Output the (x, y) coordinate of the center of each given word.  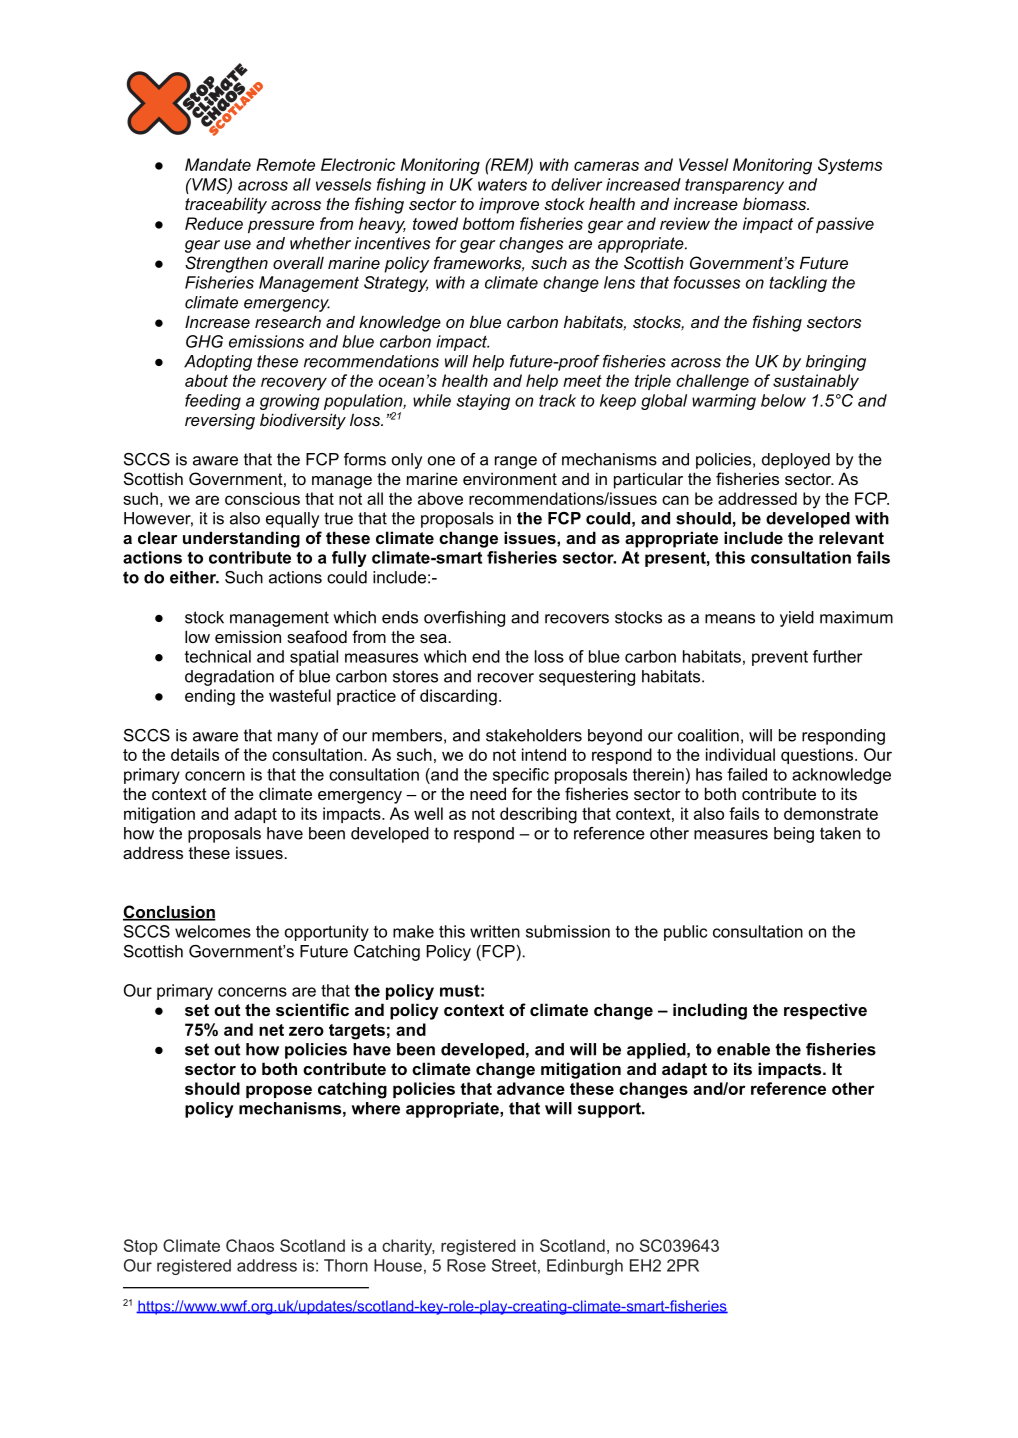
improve (509, 205)
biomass (776, 203)
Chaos (250, 1245)
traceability (226, 205)
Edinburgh (585, 1267)
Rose (466, 1265)
